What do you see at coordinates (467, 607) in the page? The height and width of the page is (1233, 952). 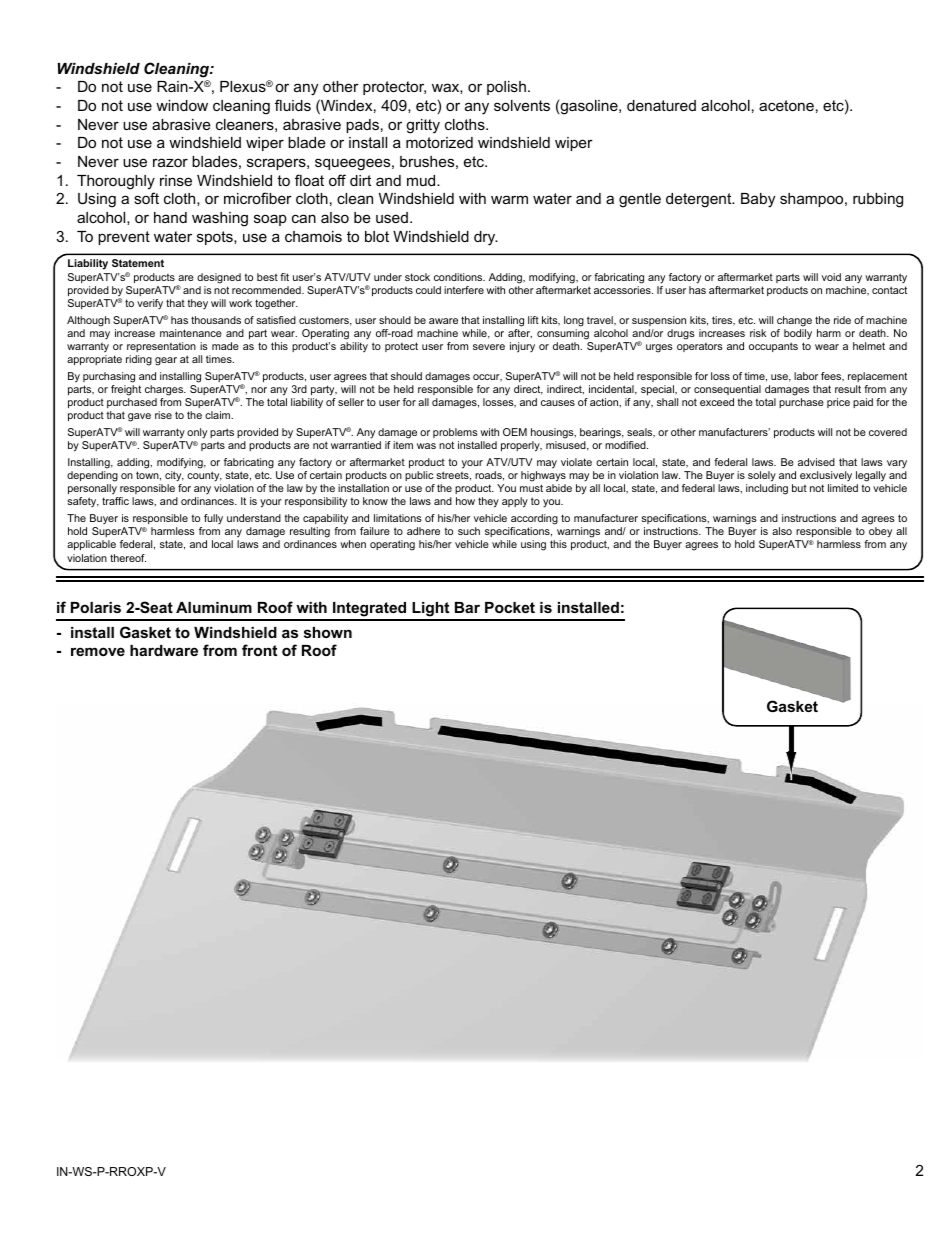 I see `Bar` at bounding box center [467, 607].
